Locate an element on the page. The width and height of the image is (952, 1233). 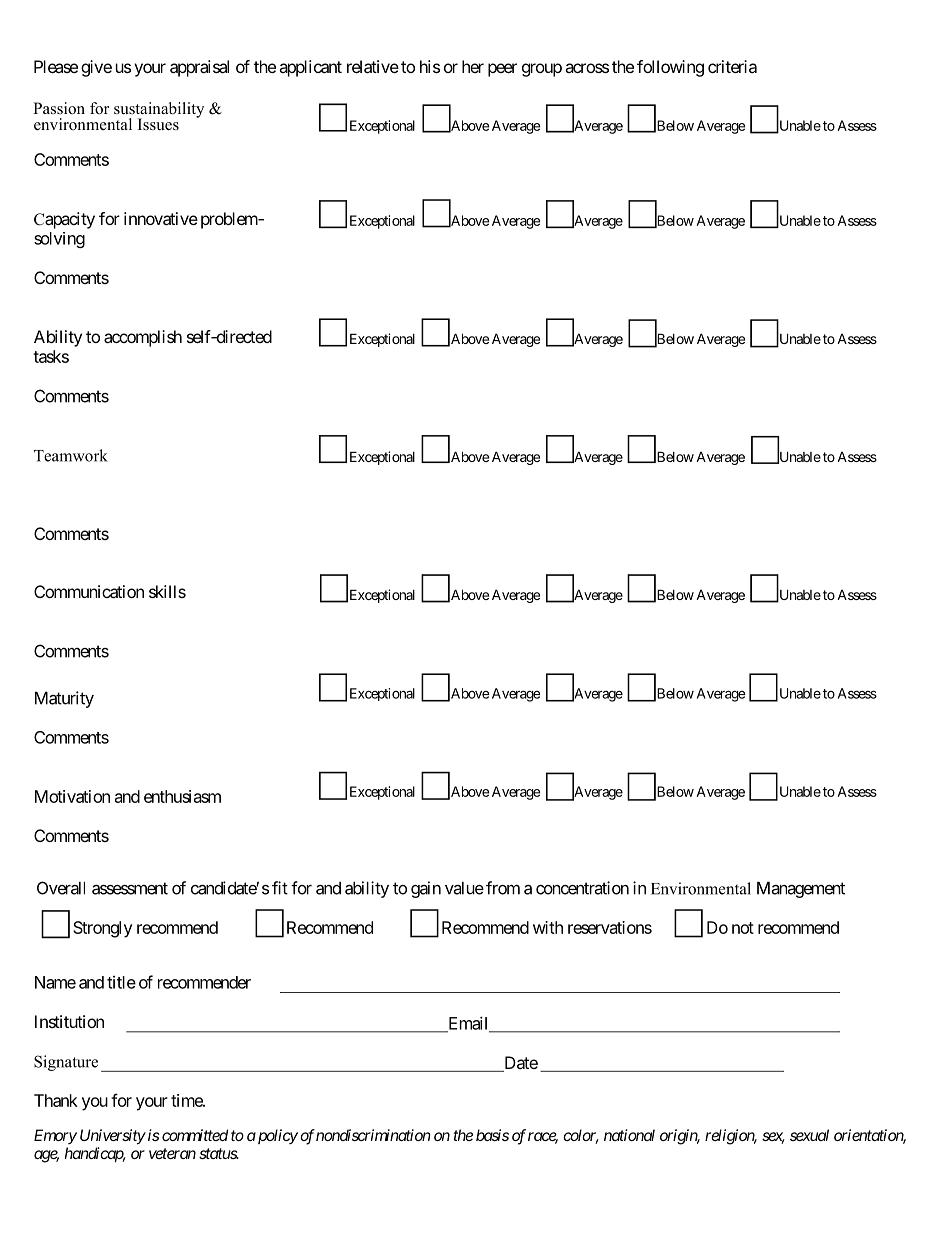
not is located at coordinates (743, 928).
